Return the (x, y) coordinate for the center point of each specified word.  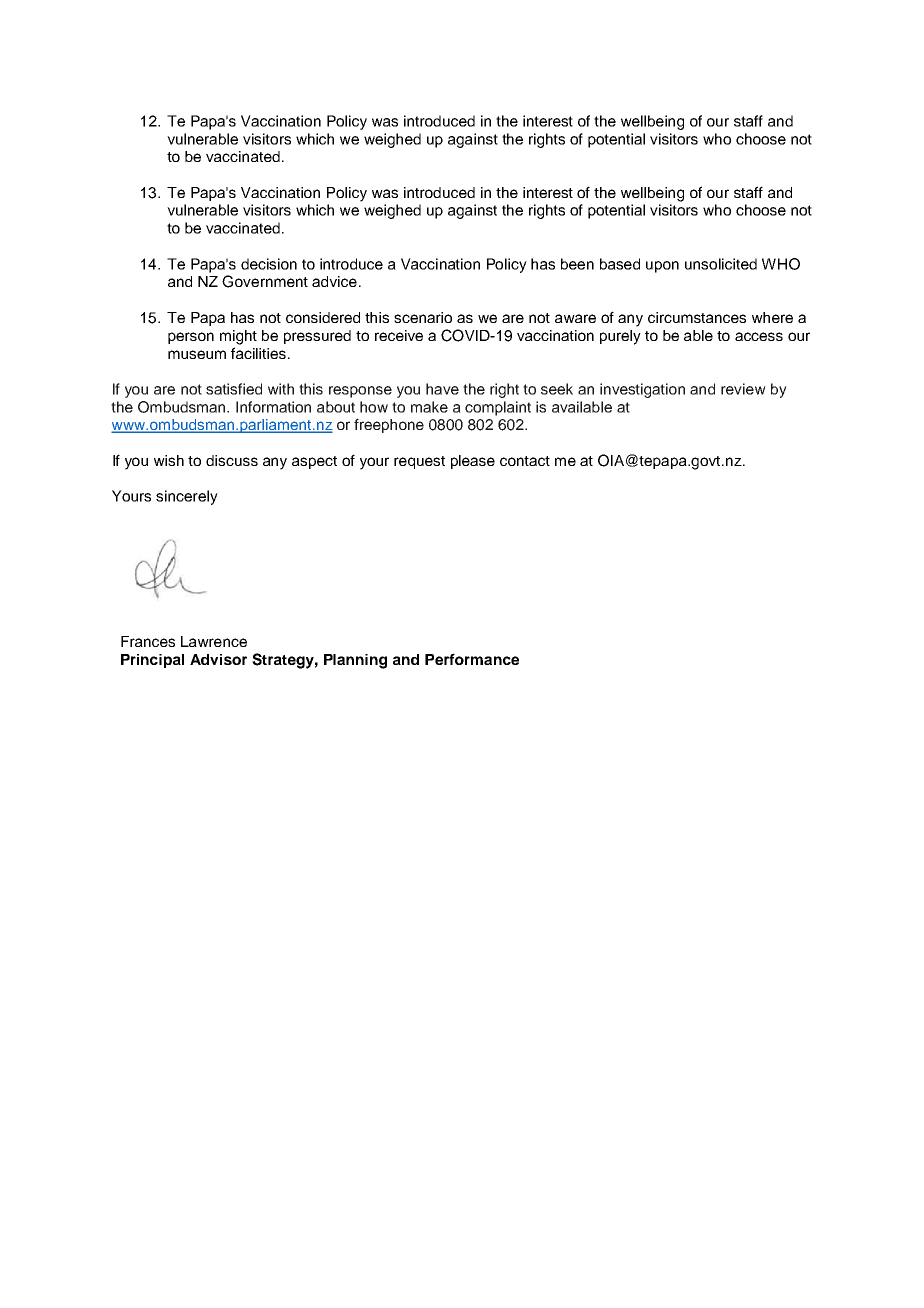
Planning (355, 661)
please (473, 462)
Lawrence (214, 641)
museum (197, 354)
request (419, 462)
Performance (472, 659)
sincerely (187, 497)
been (577, 264)
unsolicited (721, 264)
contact (525, 461)
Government (265, 281)
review (743, 389)
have (442, 389)
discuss (232, 460)
